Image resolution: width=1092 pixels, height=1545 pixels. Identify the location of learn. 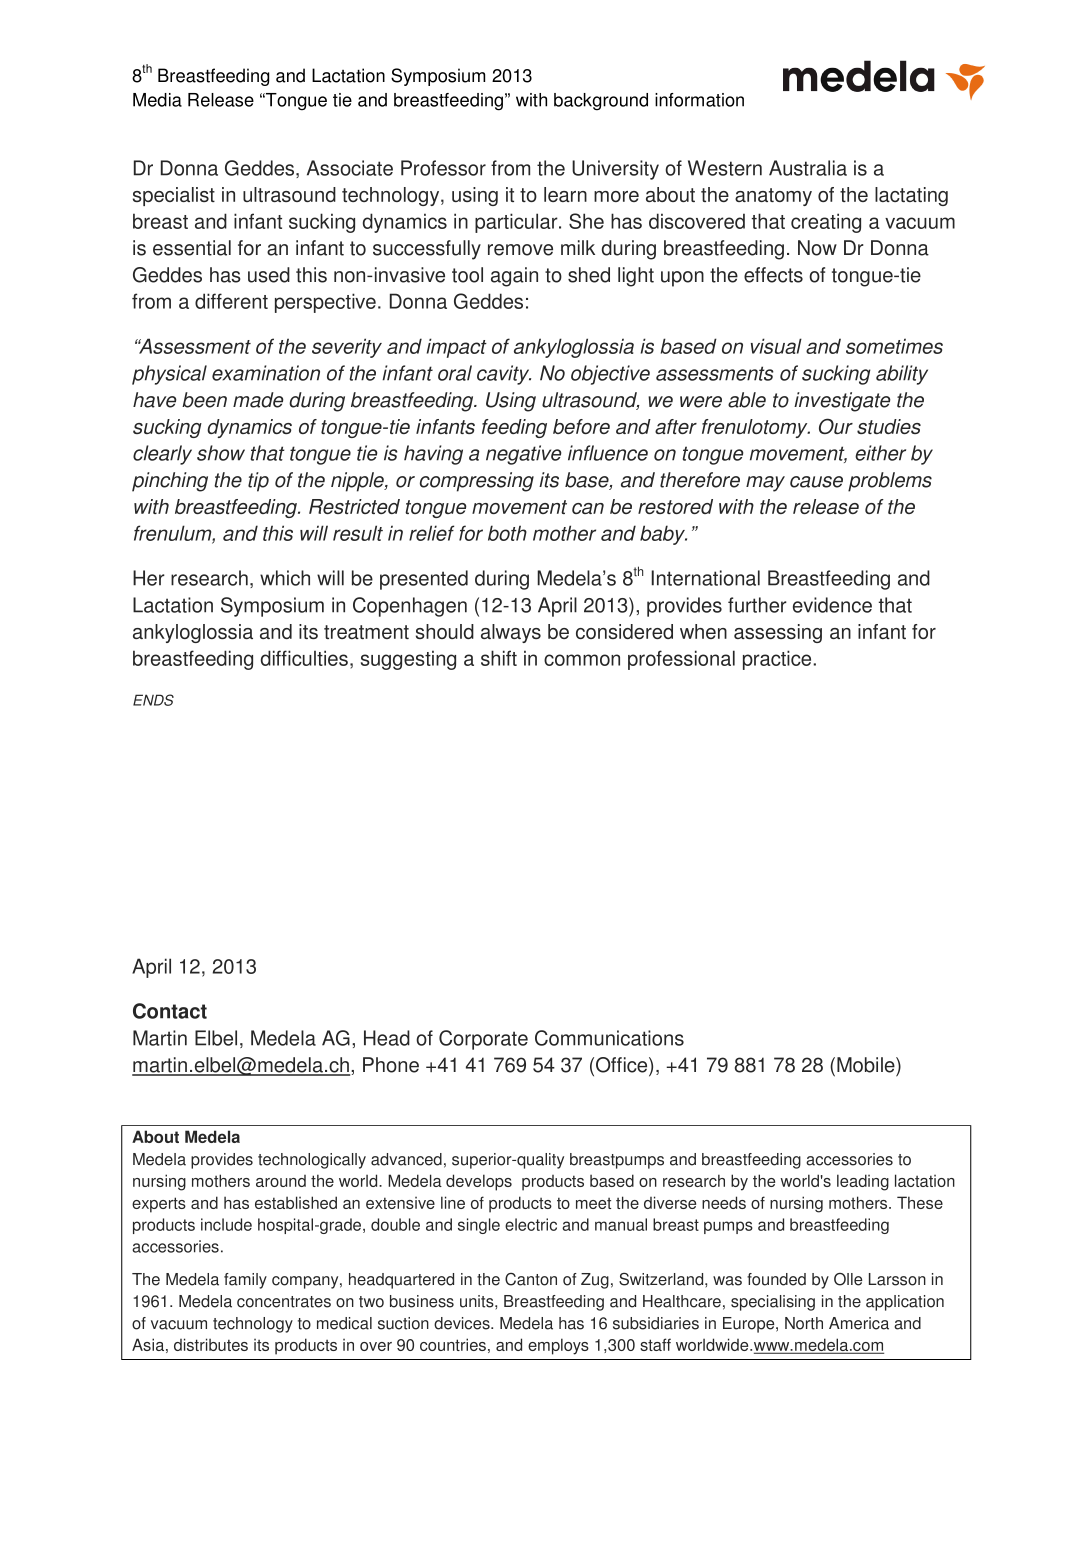
(565, 194).
